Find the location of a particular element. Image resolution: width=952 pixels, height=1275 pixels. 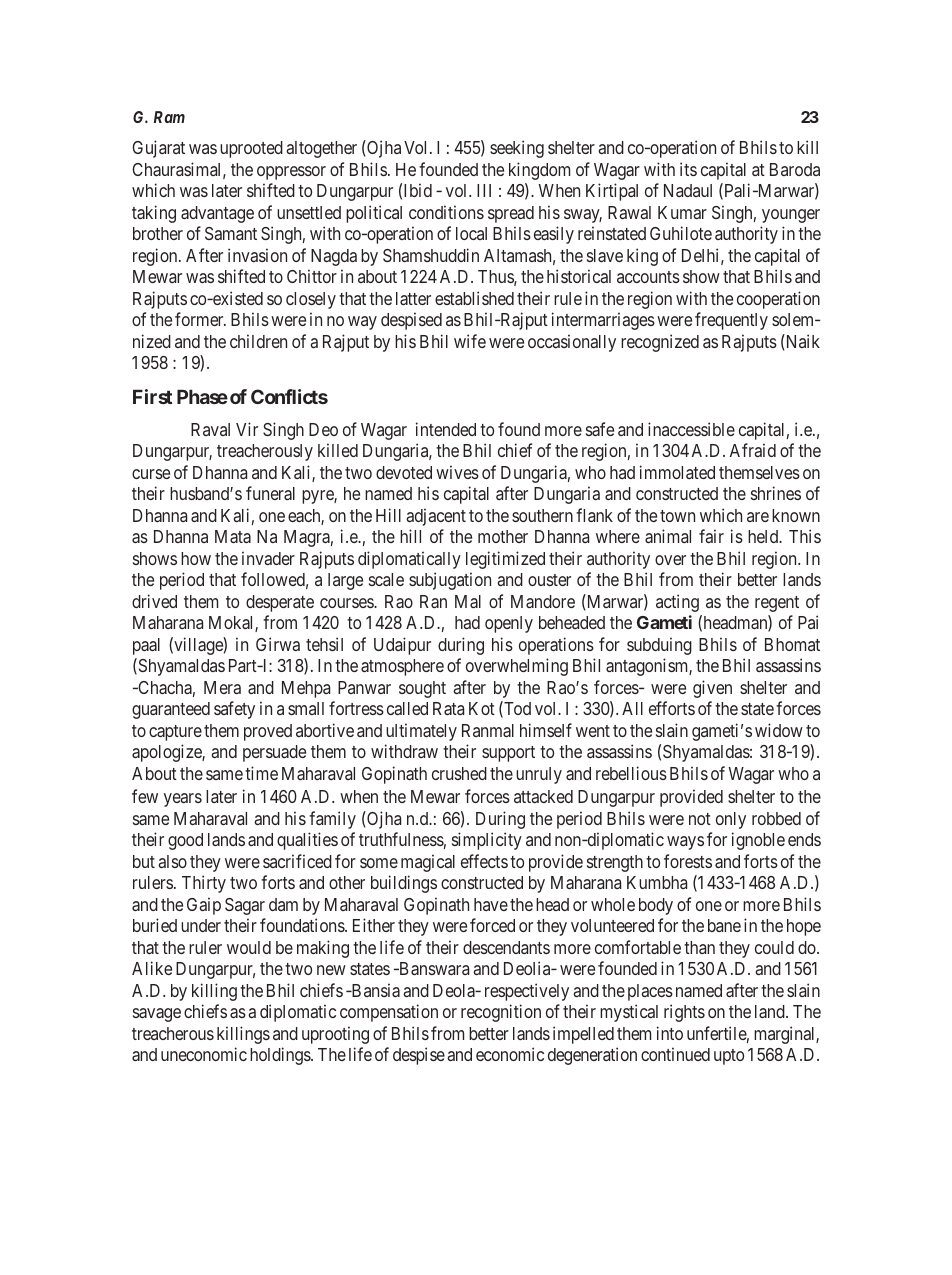

invader is located at coordinates (268, 558).
